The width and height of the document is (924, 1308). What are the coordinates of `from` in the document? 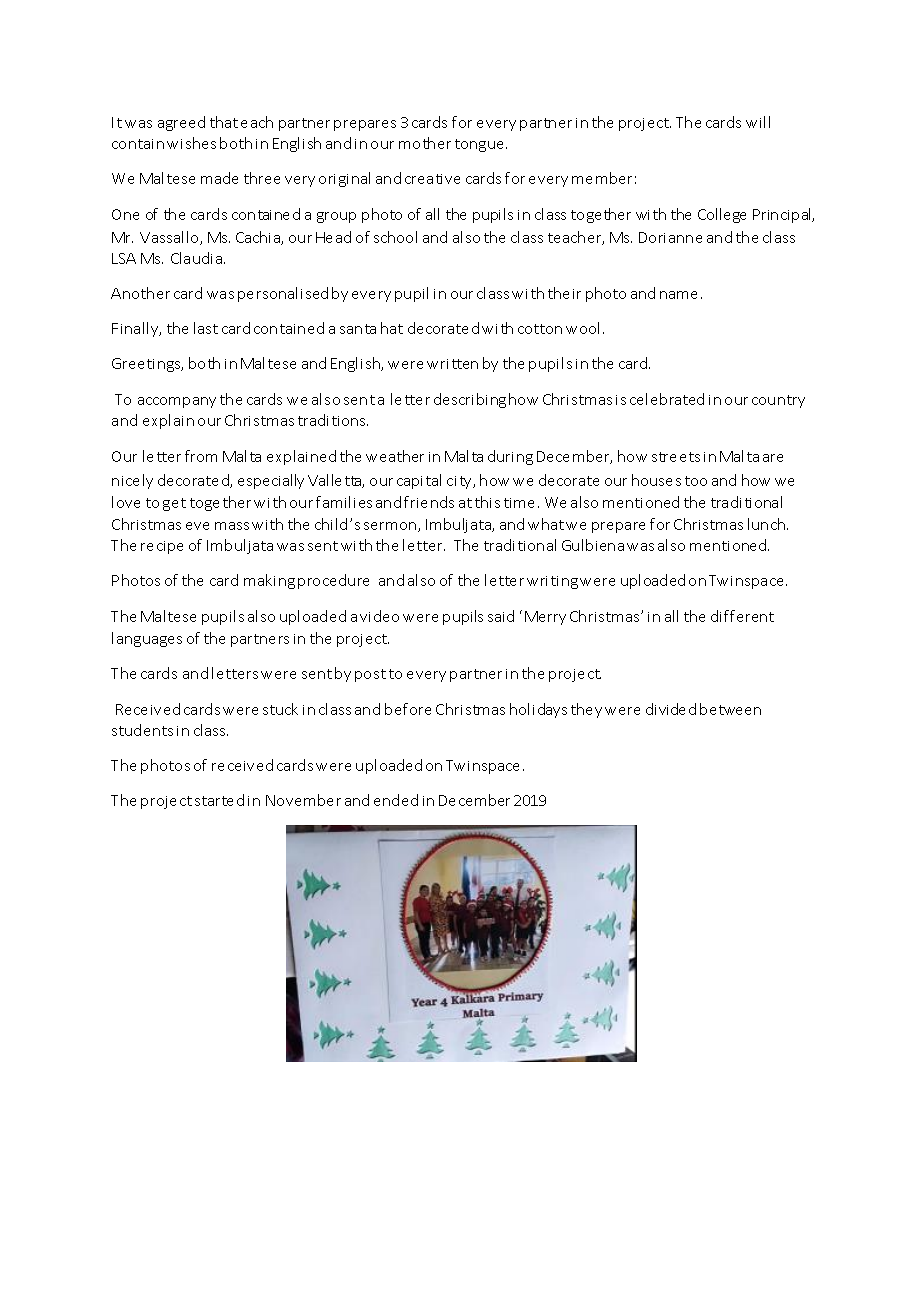 It's located at (201, 456).
